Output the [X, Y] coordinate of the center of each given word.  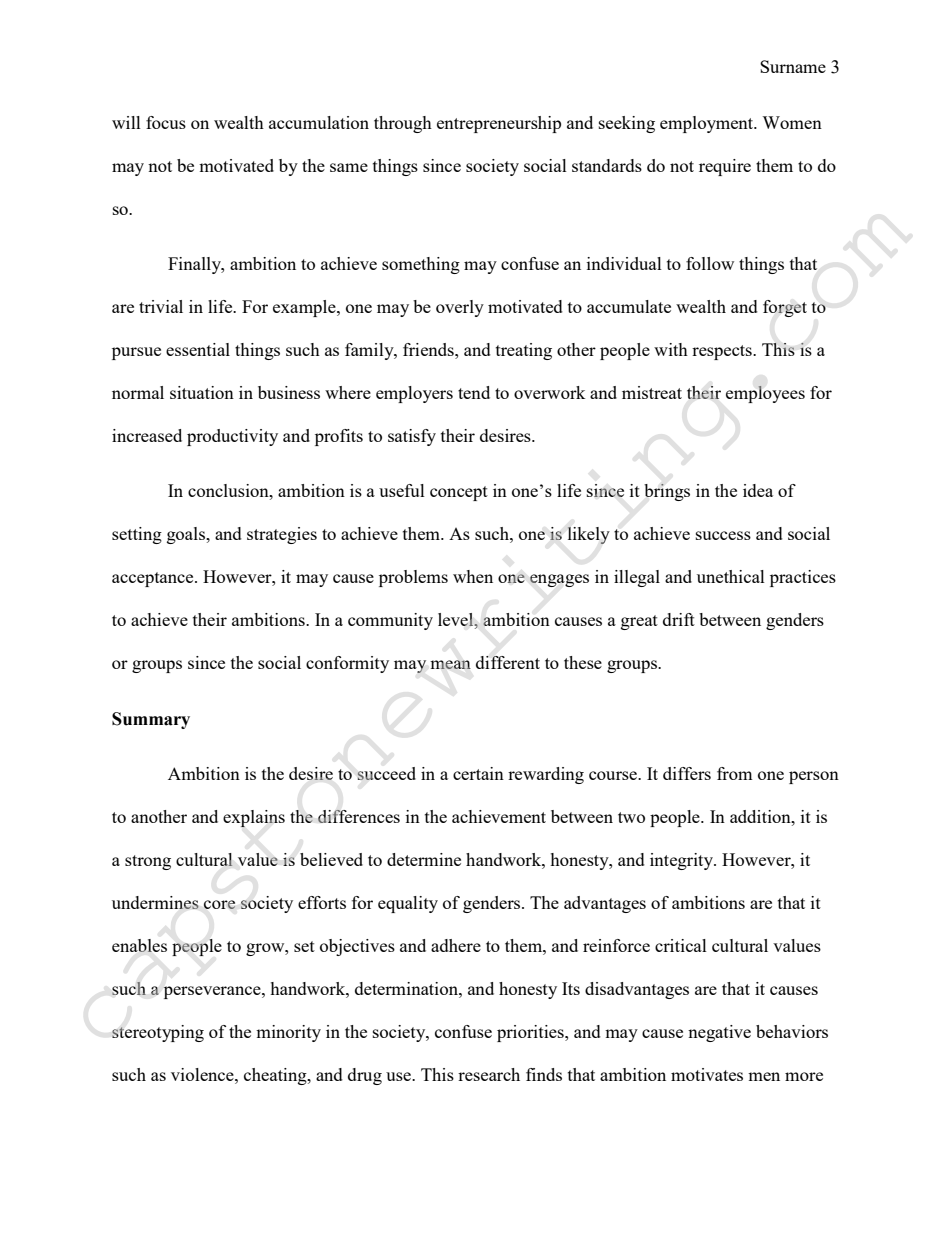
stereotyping [158, 1033]
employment [708, 124]
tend [474, 392]
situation [202, 392]
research [489, 1074]
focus [166, 122]
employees [765, 394]
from [734, 773]
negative [719, 1033]
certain [478, 773]
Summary [151, 720]
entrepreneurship [499, 124]
